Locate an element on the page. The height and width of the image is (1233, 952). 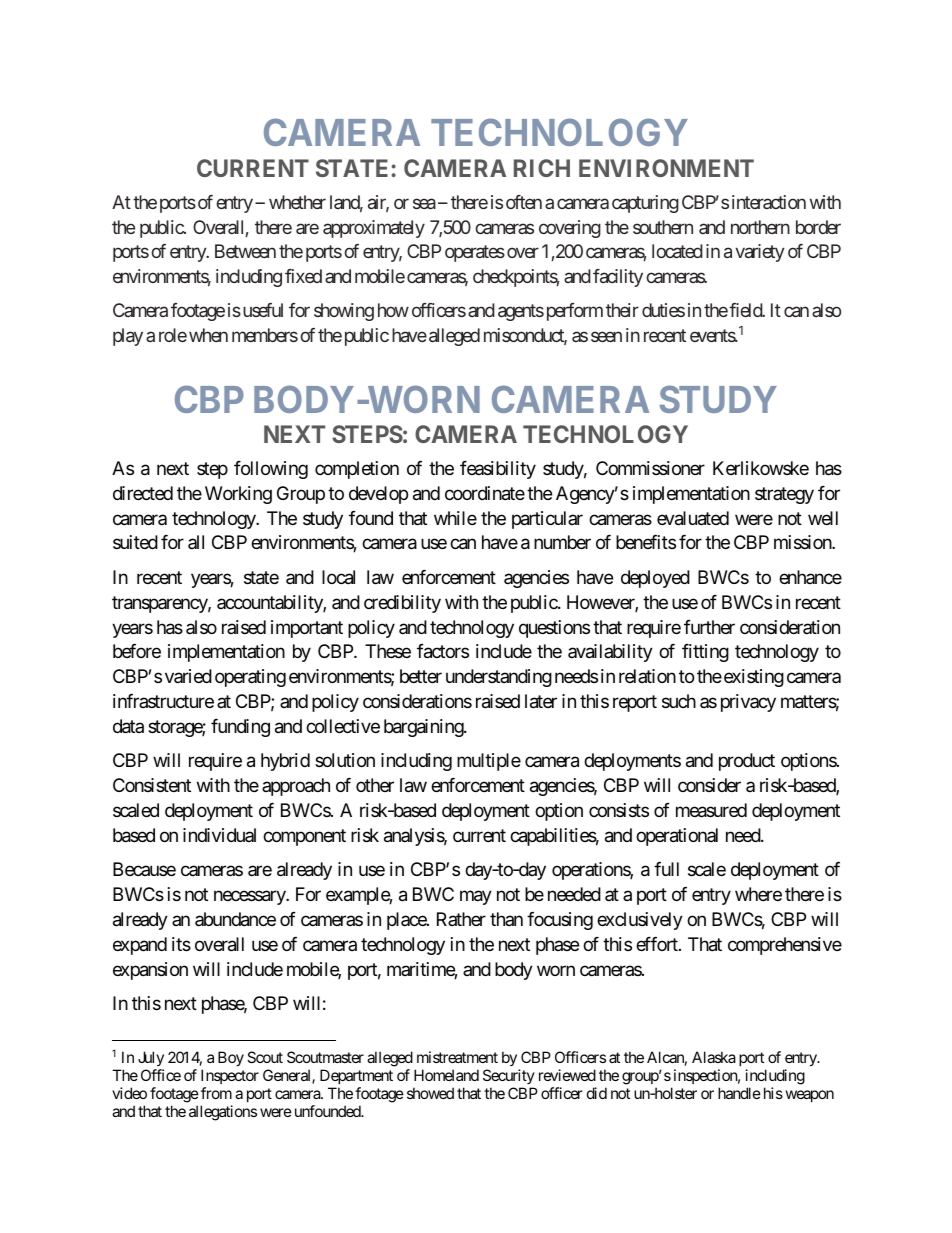
whether is located at coordinates (297, 202).
